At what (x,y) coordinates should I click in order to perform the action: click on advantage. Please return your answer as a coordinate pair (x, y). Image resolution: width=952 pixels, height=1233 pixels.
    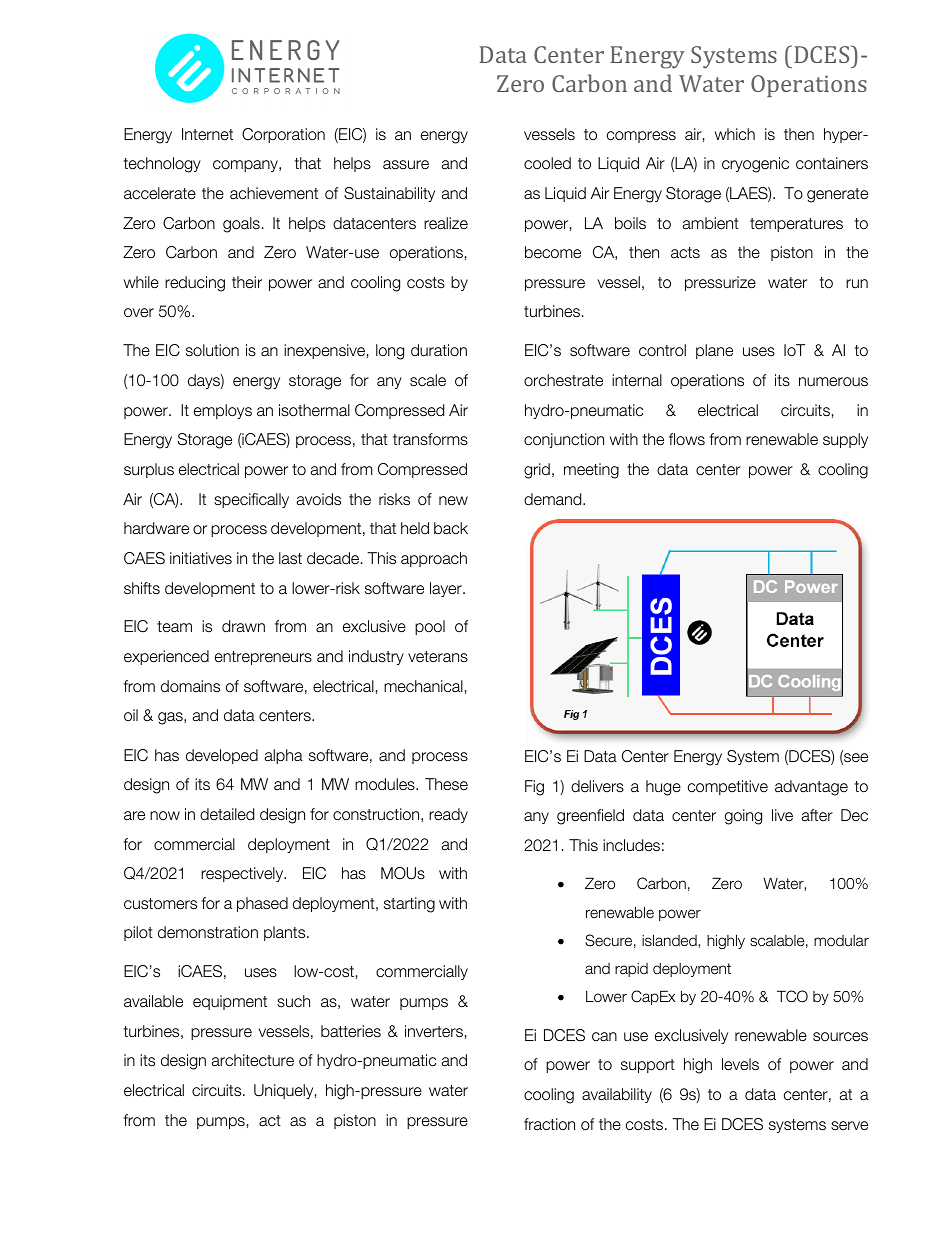
    Looking at the image, I should click on (811, 788).
